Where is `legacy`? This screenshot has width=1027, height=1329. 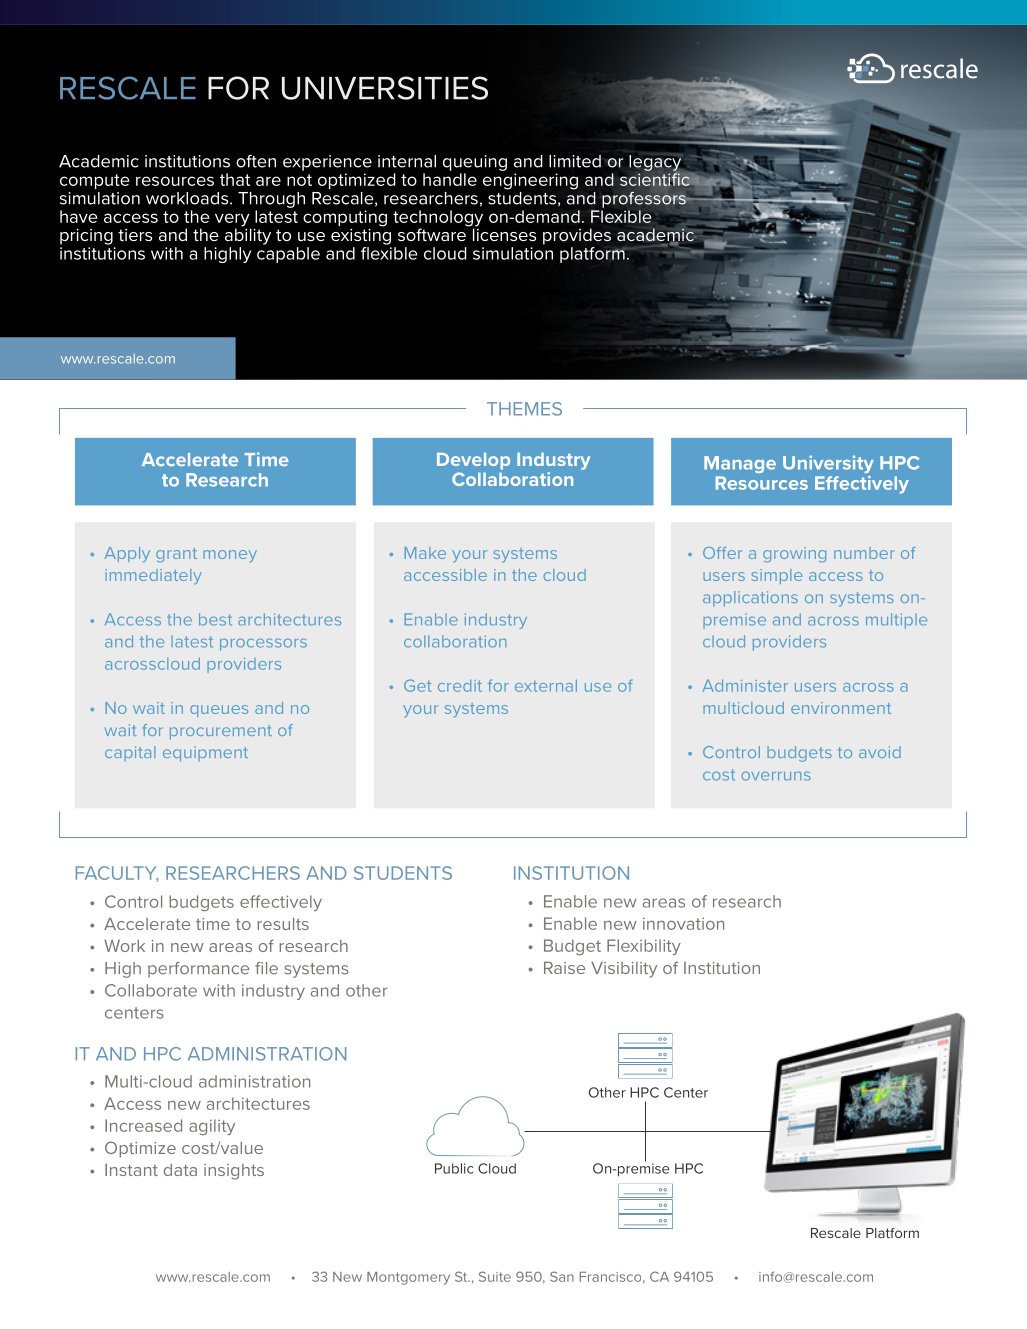 legacy is located at coordinates (656, 164).
